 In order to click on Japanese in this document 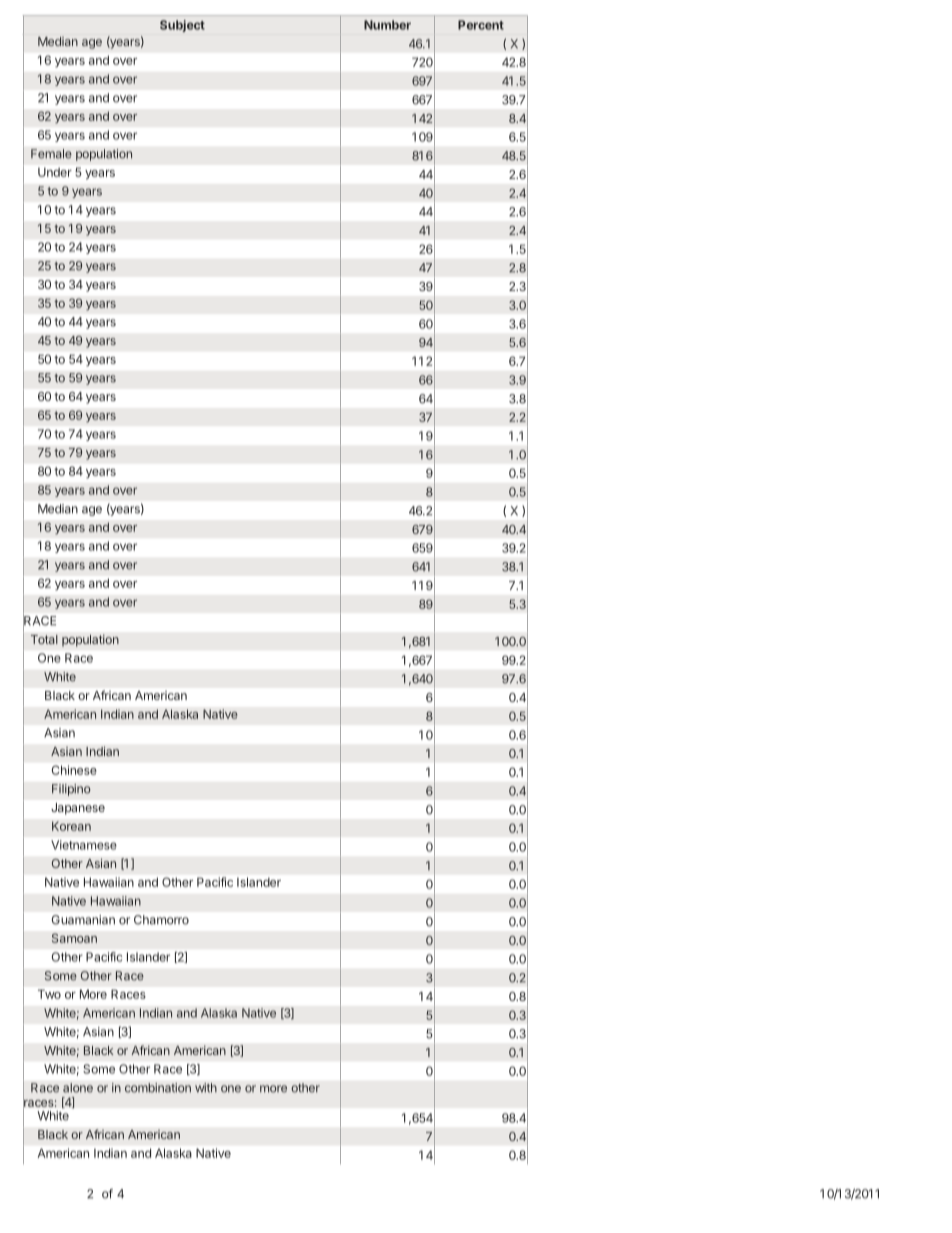, I will do `click(78, 809)`.
